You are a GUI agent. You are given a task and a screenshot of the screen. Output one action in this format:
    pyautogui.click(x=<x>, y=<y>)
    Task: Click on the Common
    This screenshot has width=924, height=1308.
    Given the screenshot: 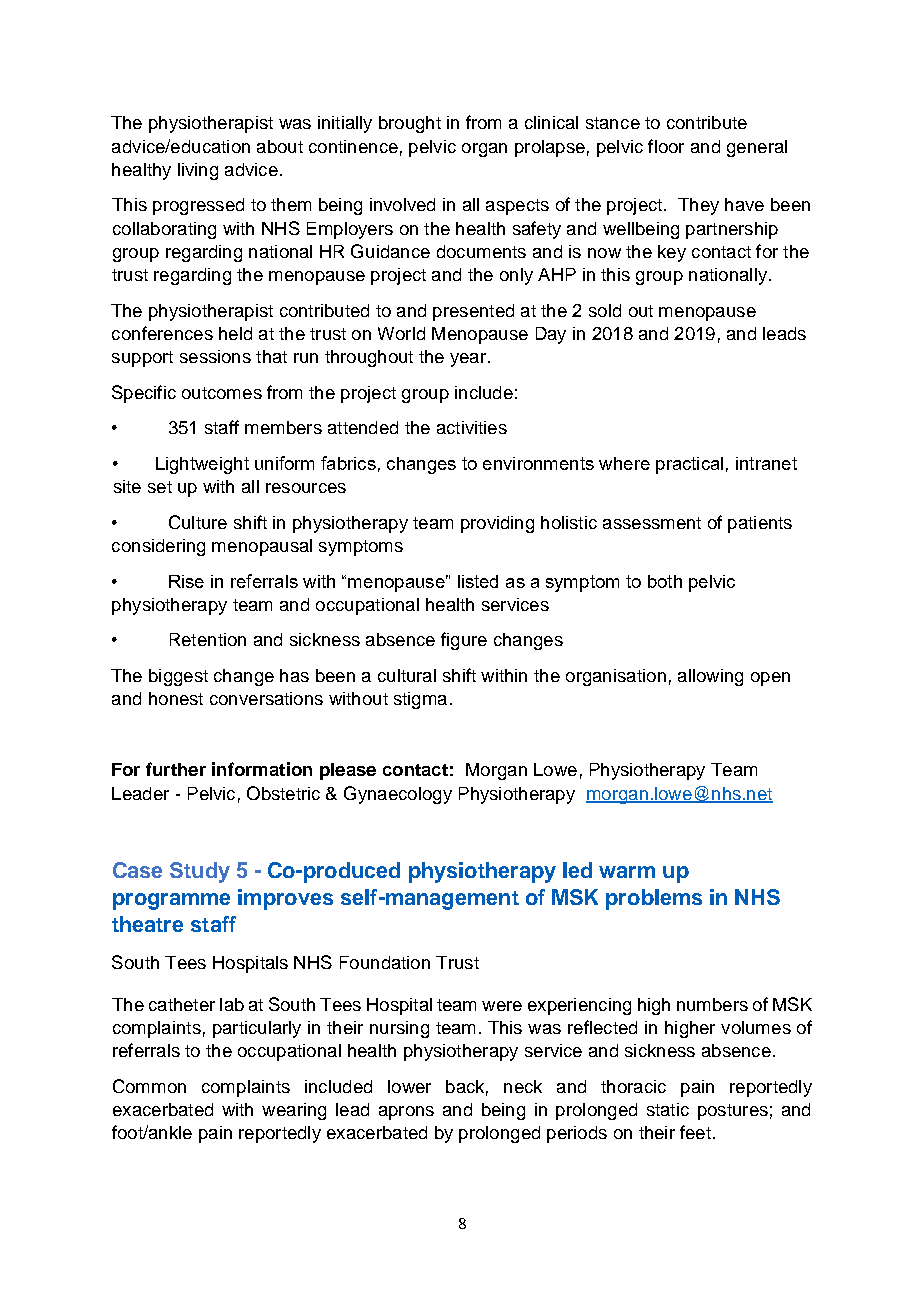 What is the action you would take?
    pyautogui.click(x=149, y=1086)
